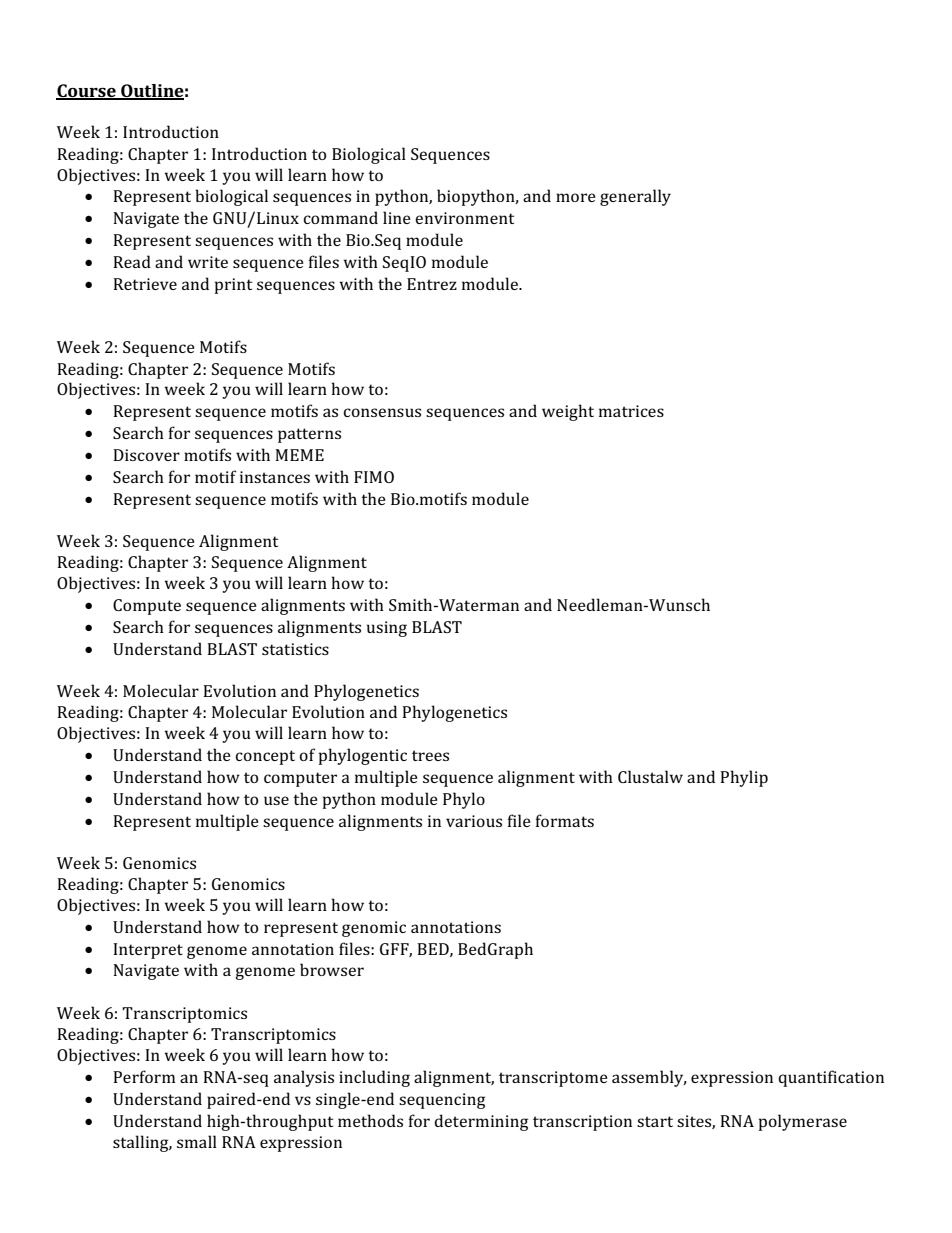 This page has width=952, height=1233. What do you see at coordinates (87, 91) in the page?
I see `Course` at bounding box center [87, 91].
